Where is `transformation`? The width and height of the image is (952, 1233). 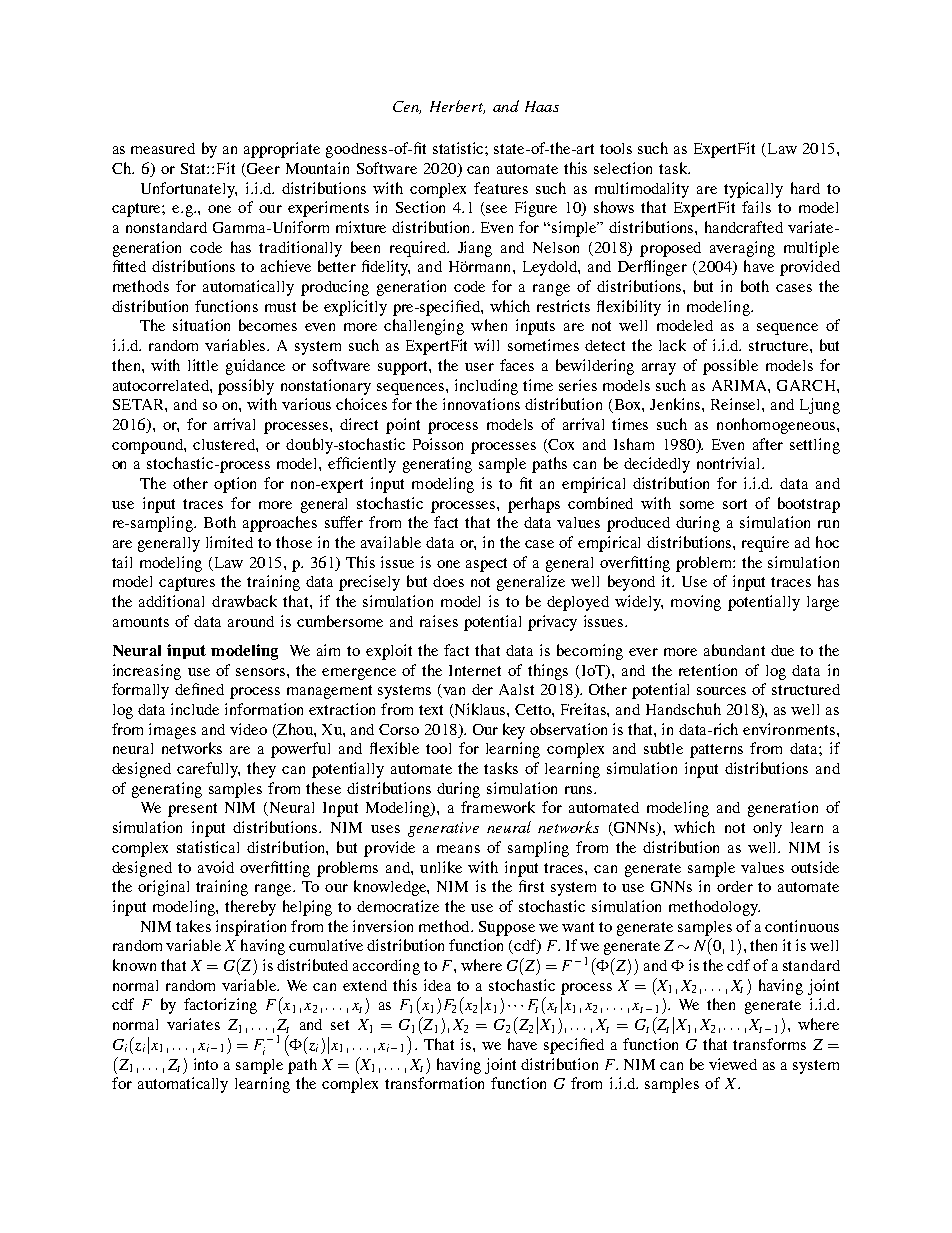 transformation is located at coordinates (434, 1083).
